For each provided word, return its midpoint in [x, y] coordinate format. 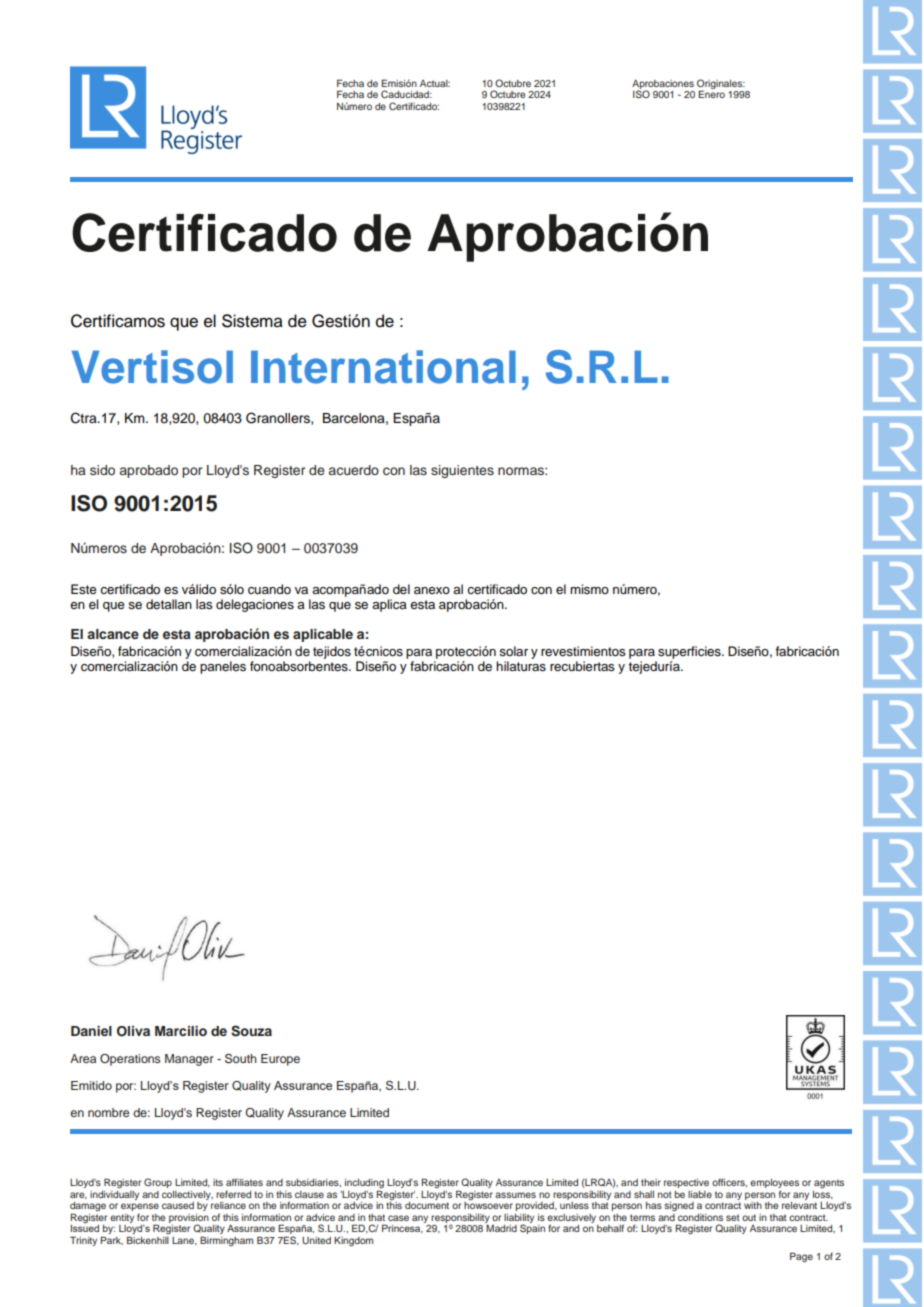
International [383, 367]
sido [102, 470]
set [733, 1217]
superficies [690, 652]
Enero [711, 94]
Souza [251, 1031]
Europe [280, 1060]
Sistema [252, 321]
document [427, 1205]
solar [513, 651]
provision [189, 1219]
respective [686, 1183]
